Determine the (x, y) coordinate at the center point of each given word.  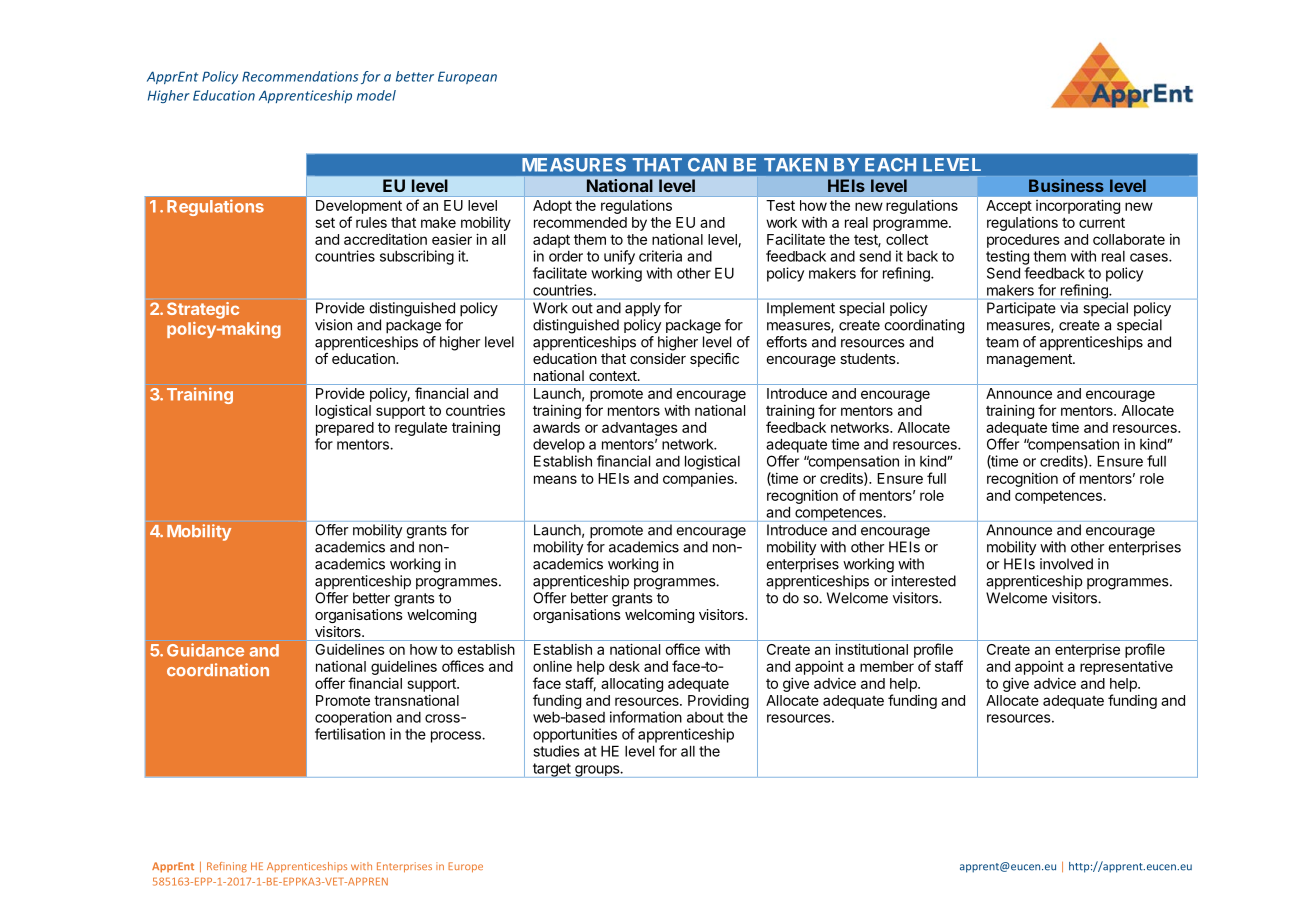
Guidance (205, 650)
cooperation (353, 718)
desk (624, 666)
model (376, 95)
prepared (345, 429)
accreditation (385, 239)
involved (1066, 564)
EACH (890, 165)
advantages (640, 429)
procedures (1023, 241)
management (1030, 360)
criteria (660, 256)
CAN (707, 165)
